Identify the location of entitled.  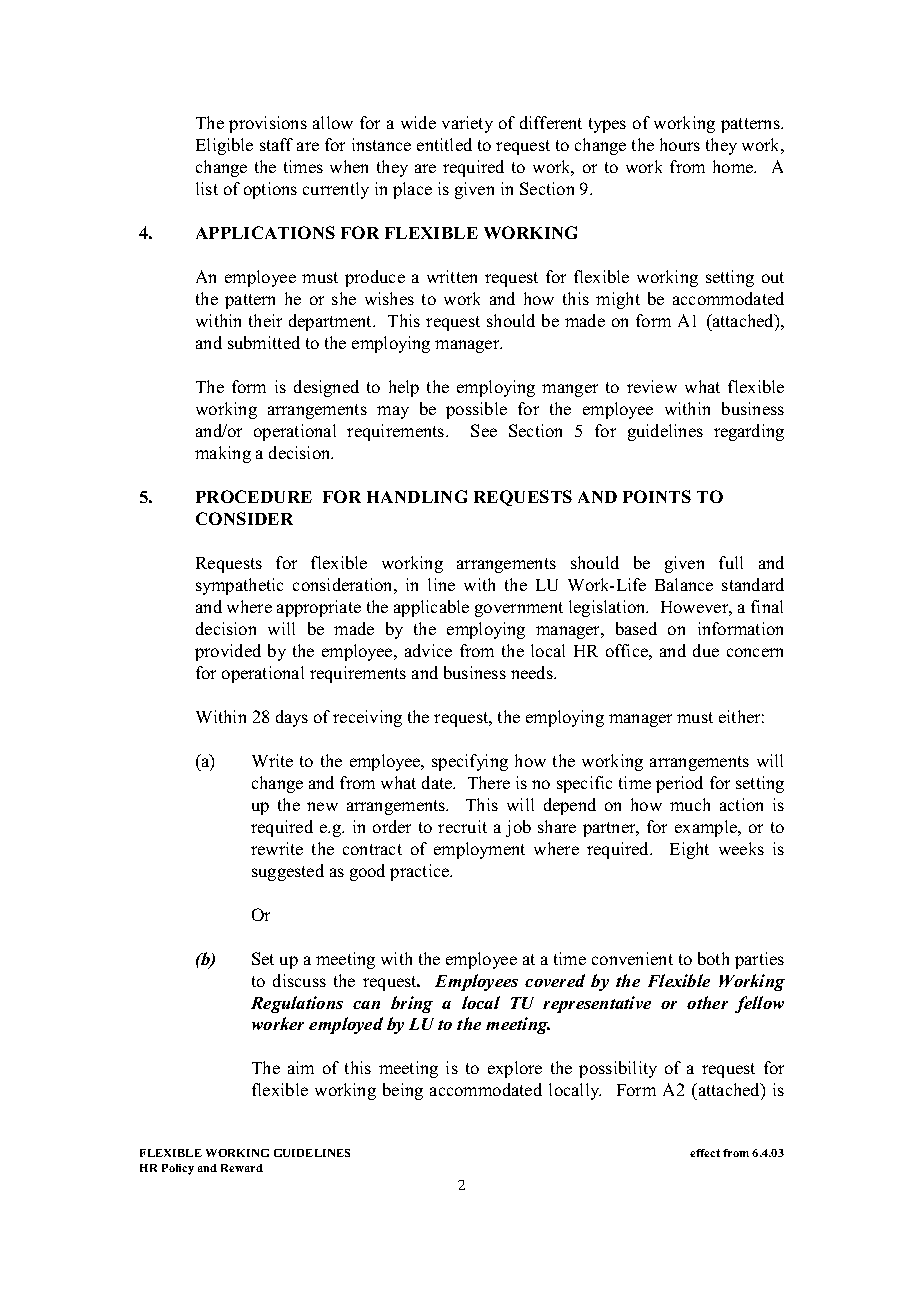
(444, 144).
